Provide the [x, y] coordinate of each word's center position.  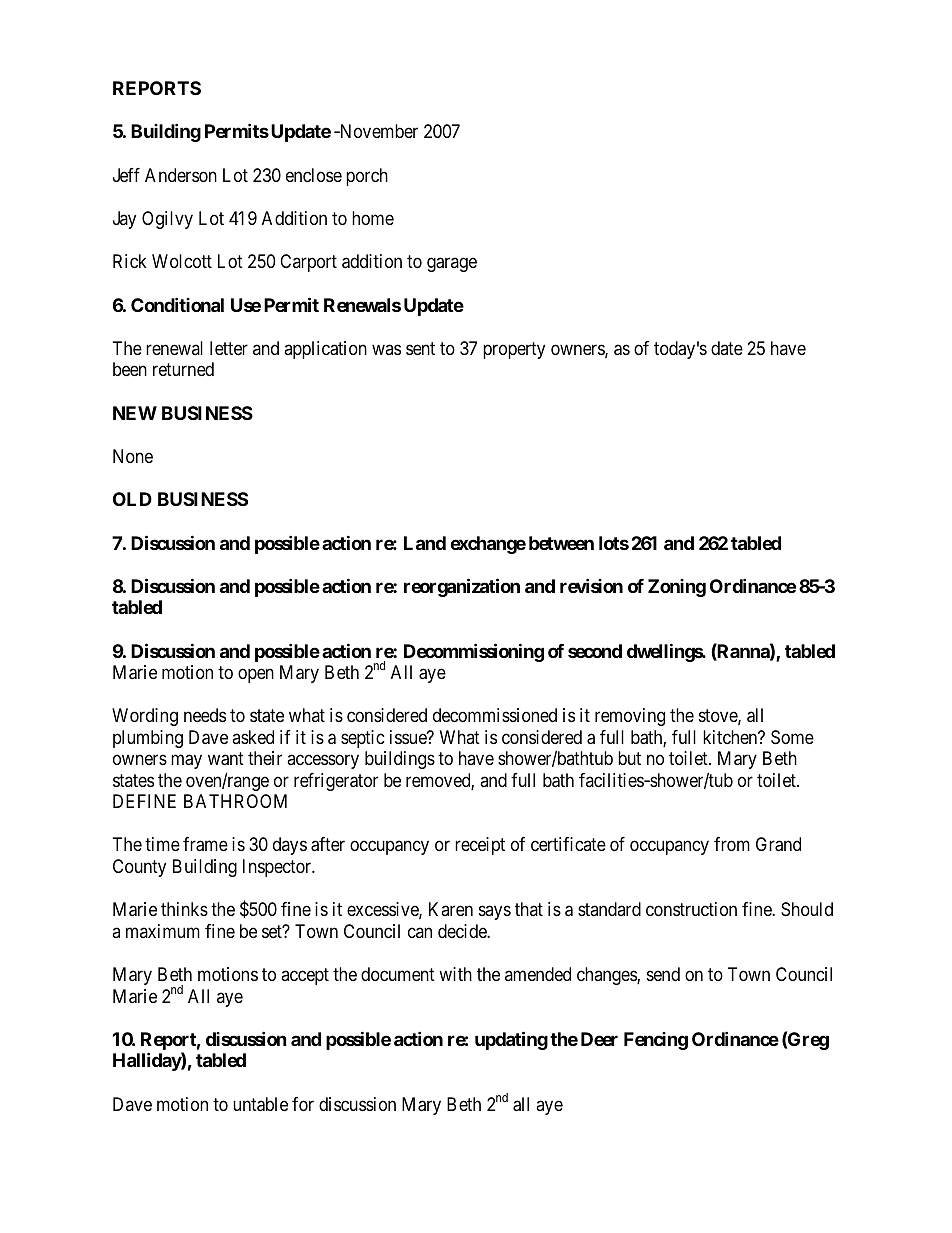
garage [452, 265]
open [256, 675]
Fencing [656, 1041]
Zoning [677, 588]
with [455, 974]
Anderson [181, 175]
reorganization [462, 587]
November [377, 131]
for [303, 1104]
